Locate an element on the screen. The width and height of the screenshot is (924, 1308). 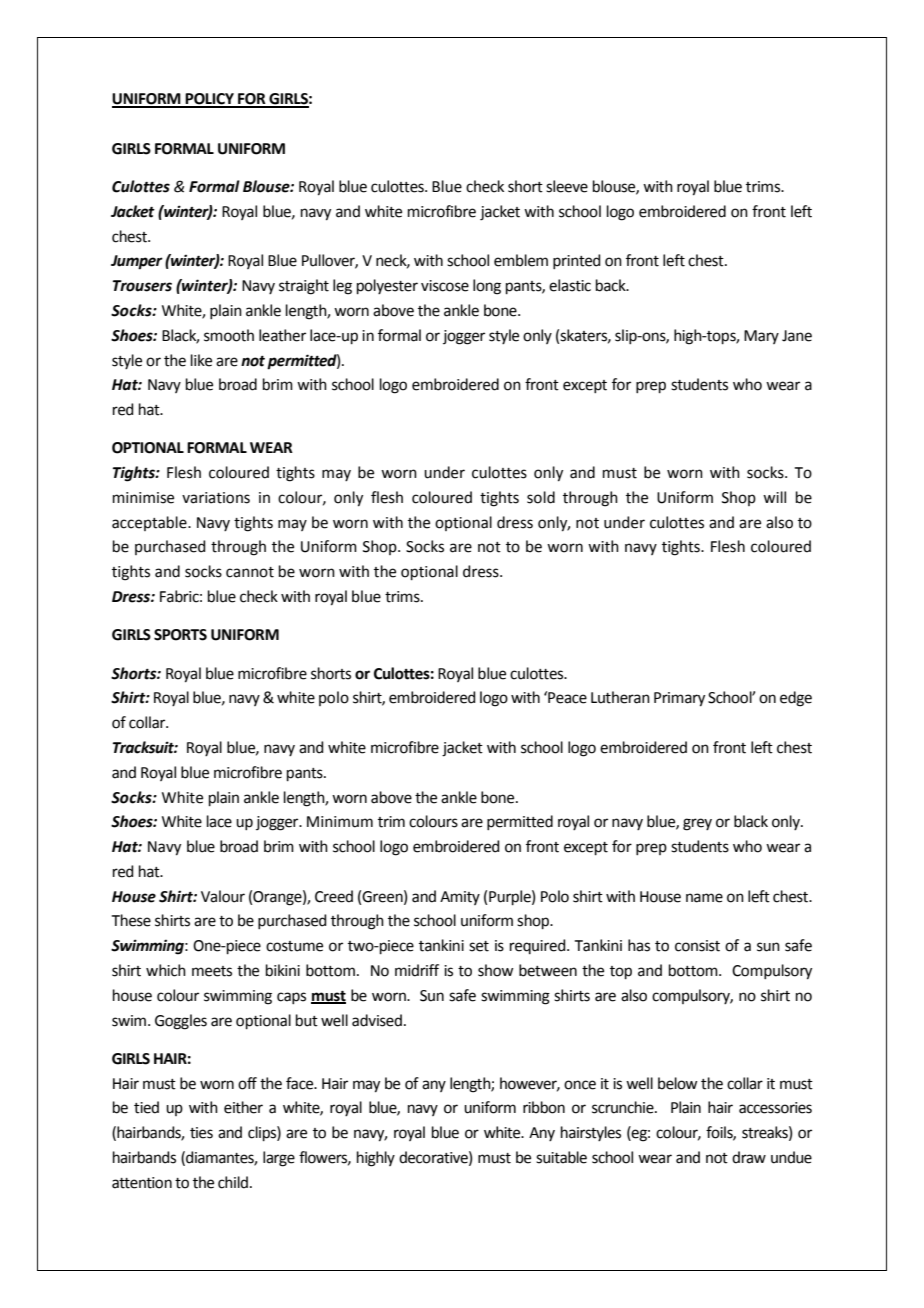
sleeve is located at coordinates (567, 186).
